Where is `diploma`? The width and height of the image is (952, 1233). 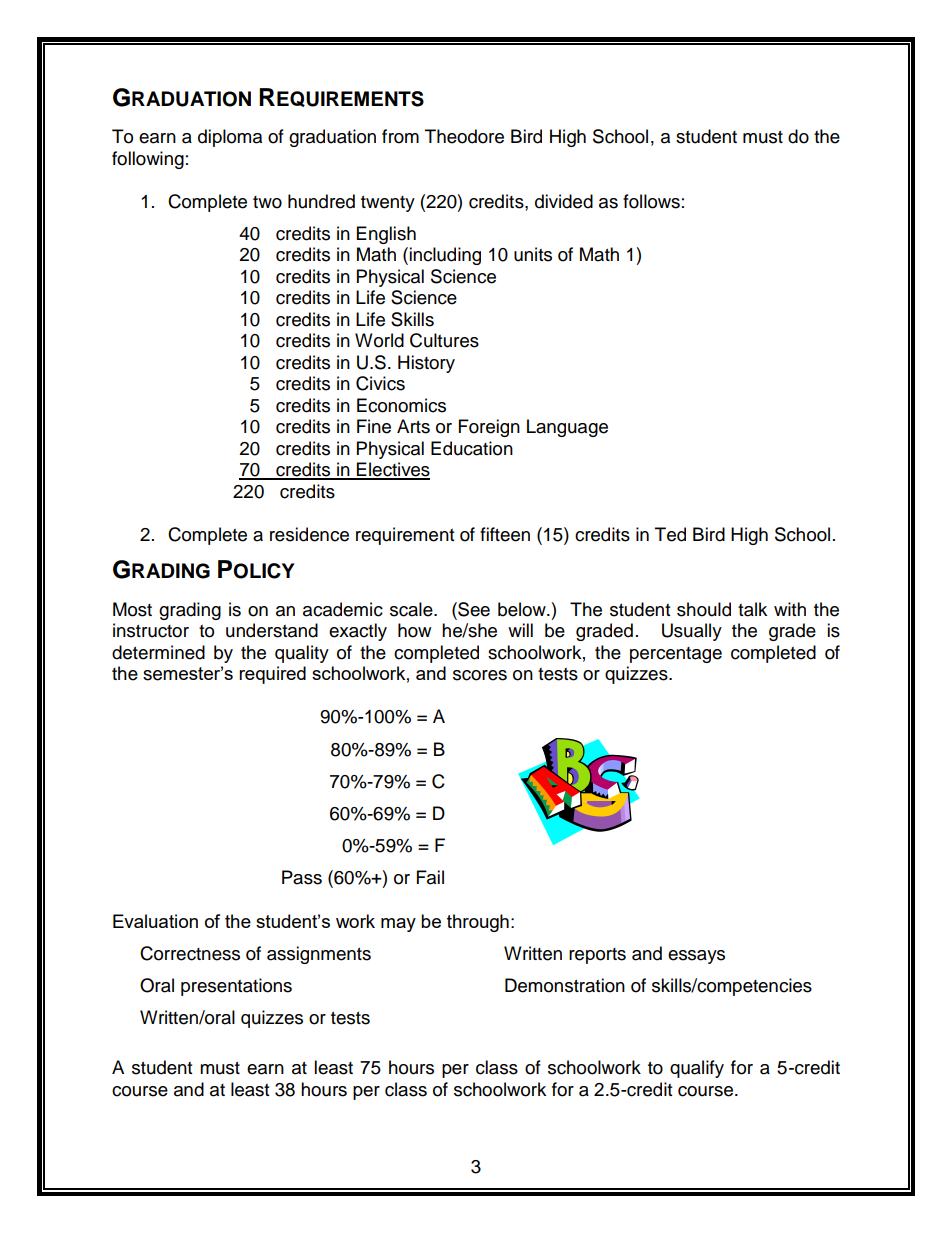 diploma is located at coordinates (230, 138).
